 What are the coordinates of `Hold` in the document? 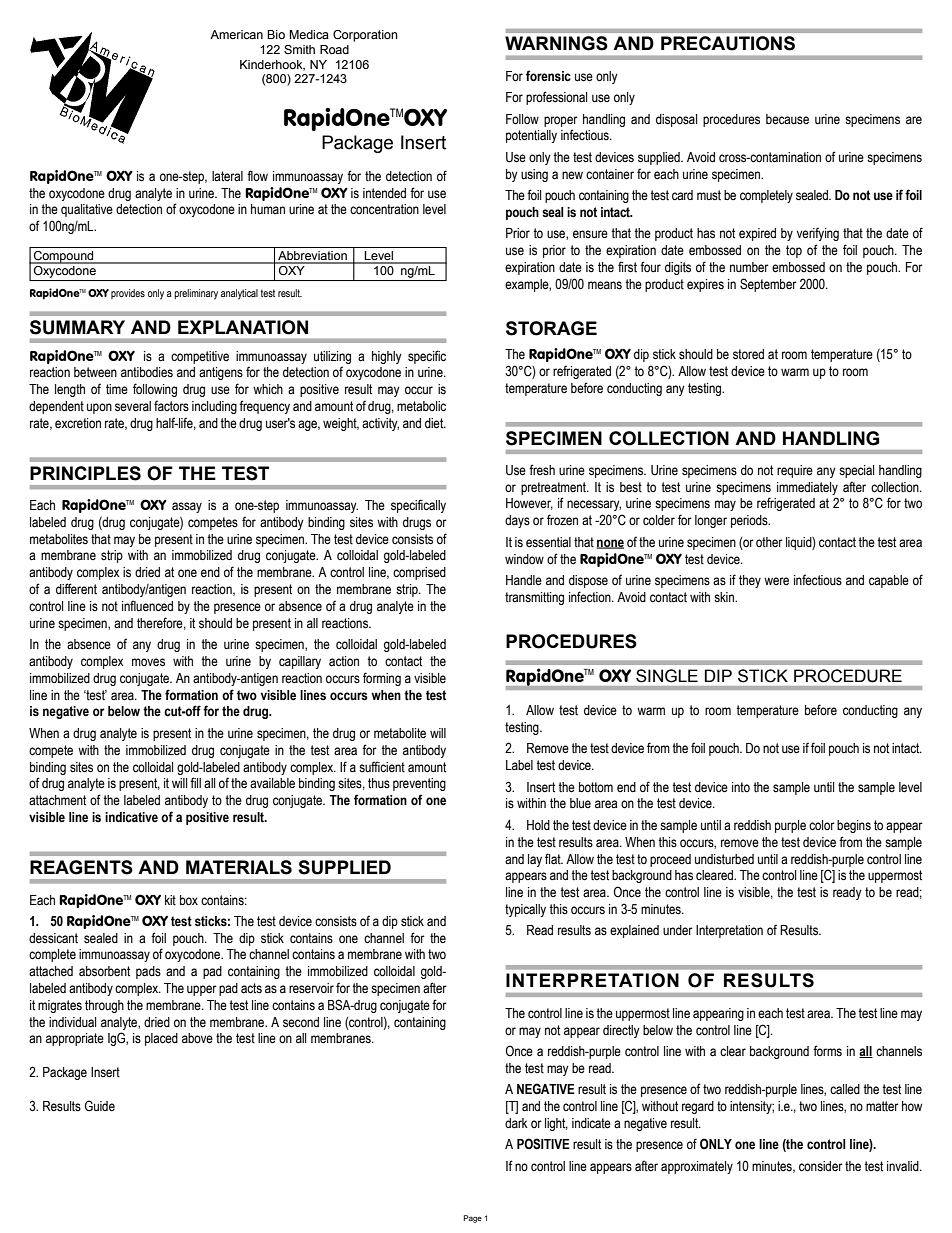 It's located at (538, 825).
